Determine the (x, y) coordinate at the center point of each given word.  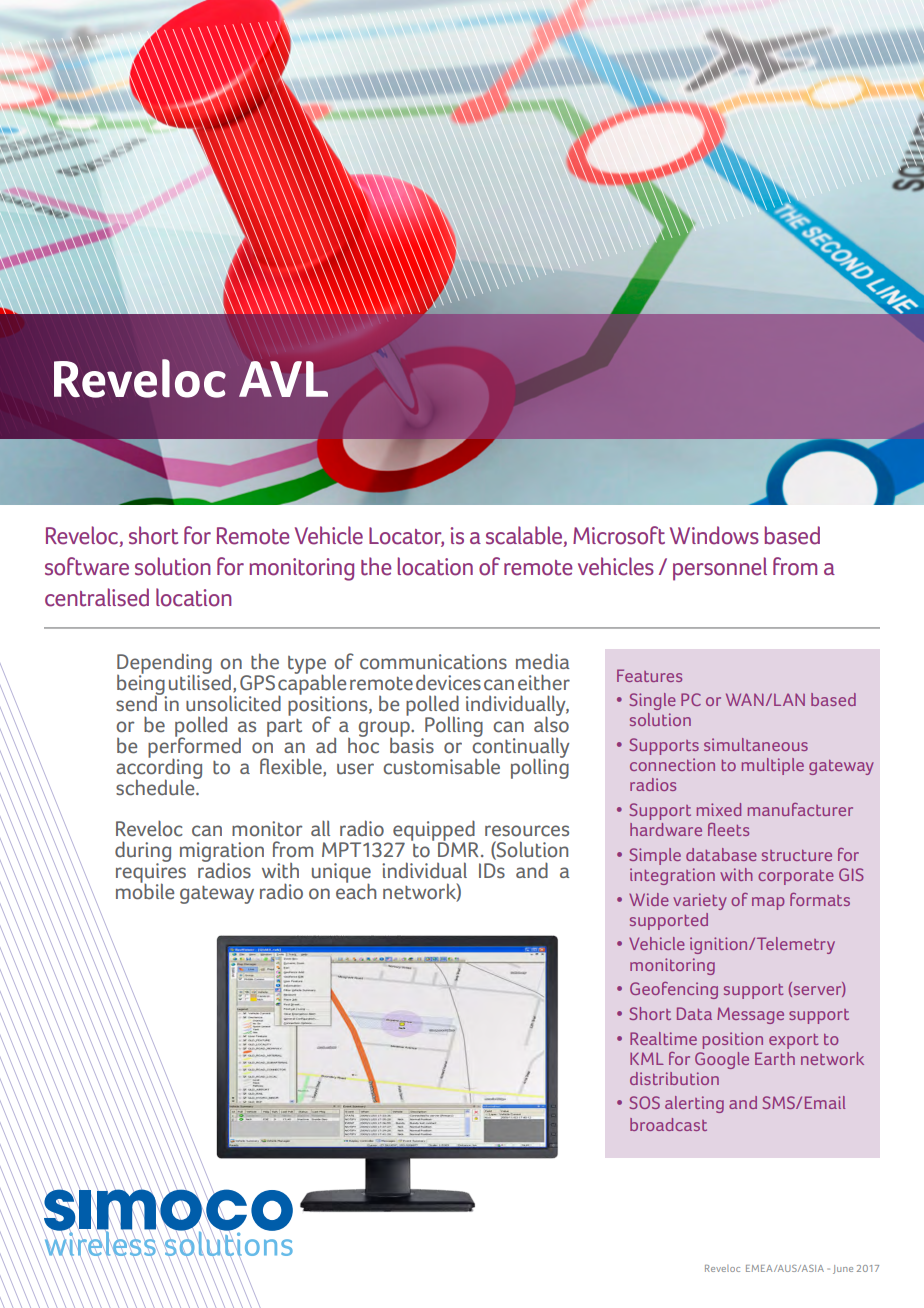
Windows (714, 535)
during (143, 852)
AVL (283, 379)
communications (433, 662)
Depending (164, 664)
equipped (434, 831)
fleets (728, 829)
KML (647, 1058)
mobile (145, 890)
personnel (720, 569)
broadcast (668, 1124)
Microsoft (619, 535)
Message (750, 1015)
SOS (644, 1102)
